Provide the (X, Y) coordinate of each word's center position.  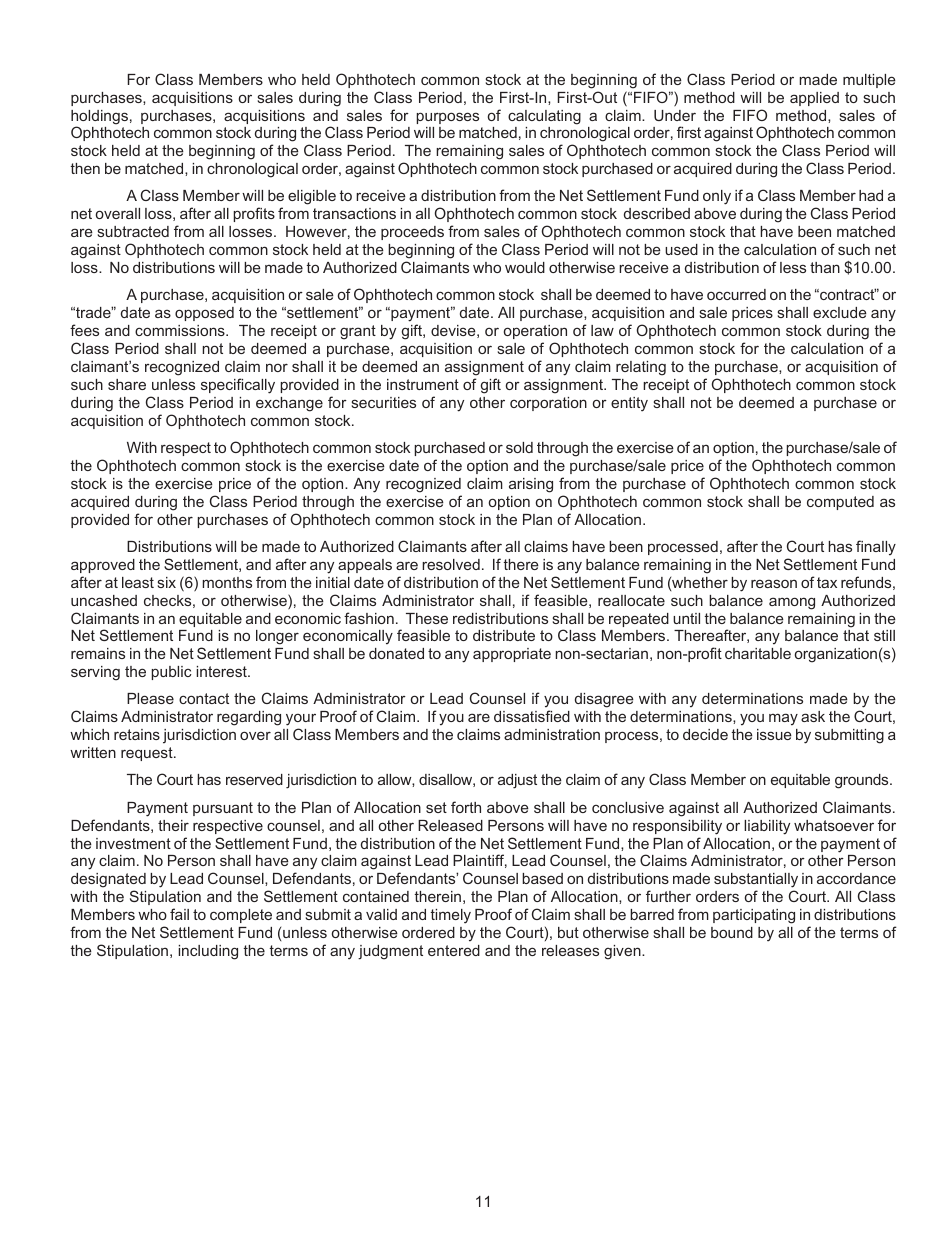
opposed (204, 314)
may (783, 719)
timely (451, 916)
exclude (840, 312)
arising (531, 485)
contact (204, 698)
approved (103, 566)
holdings (99, 118)
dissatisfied (532, 716)
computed (840, 503)
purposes (447, 118)
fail (179, 914)
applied (814, 99)
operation (535, 332)
